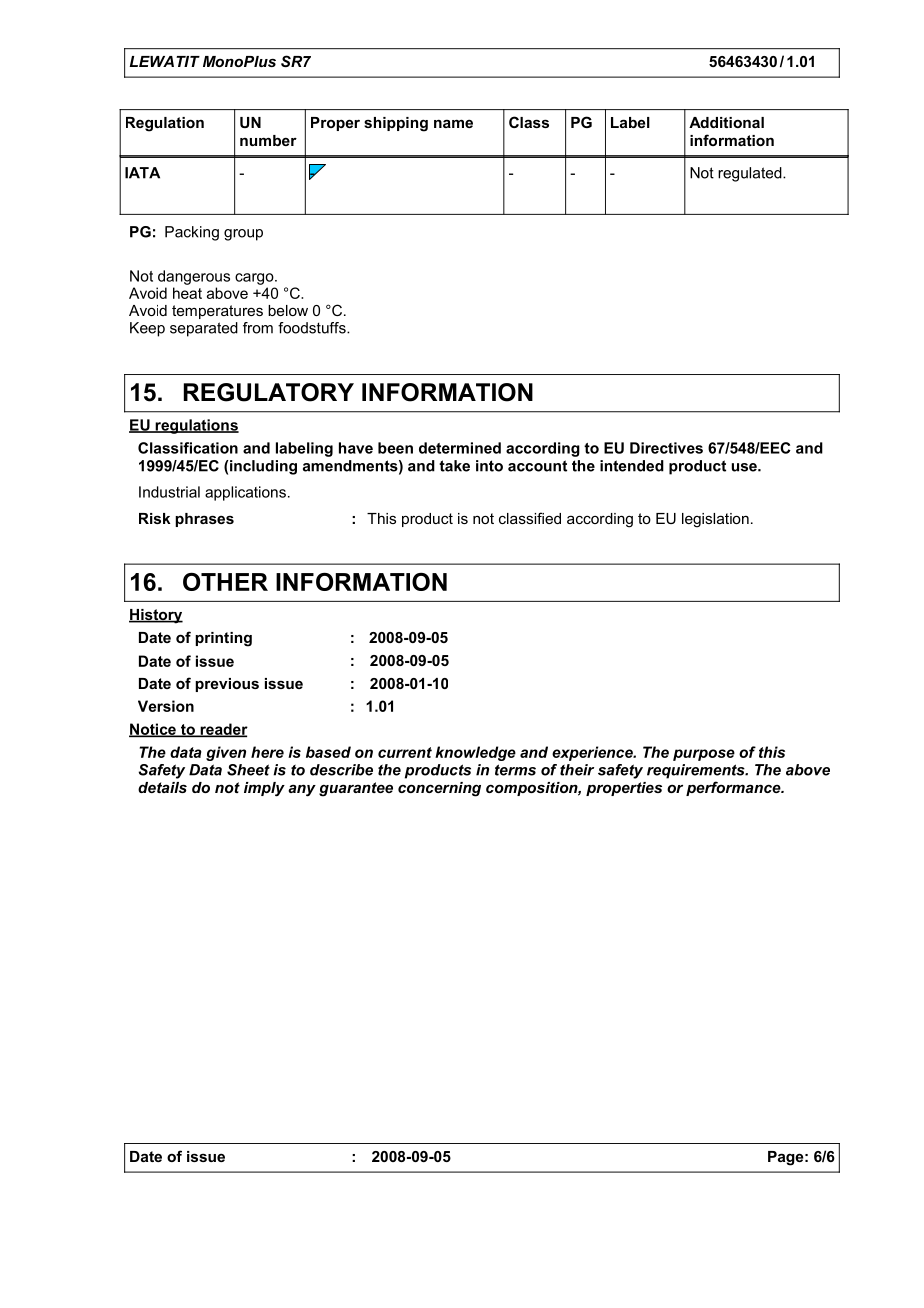  I want to click on given, so click(226, 753).
